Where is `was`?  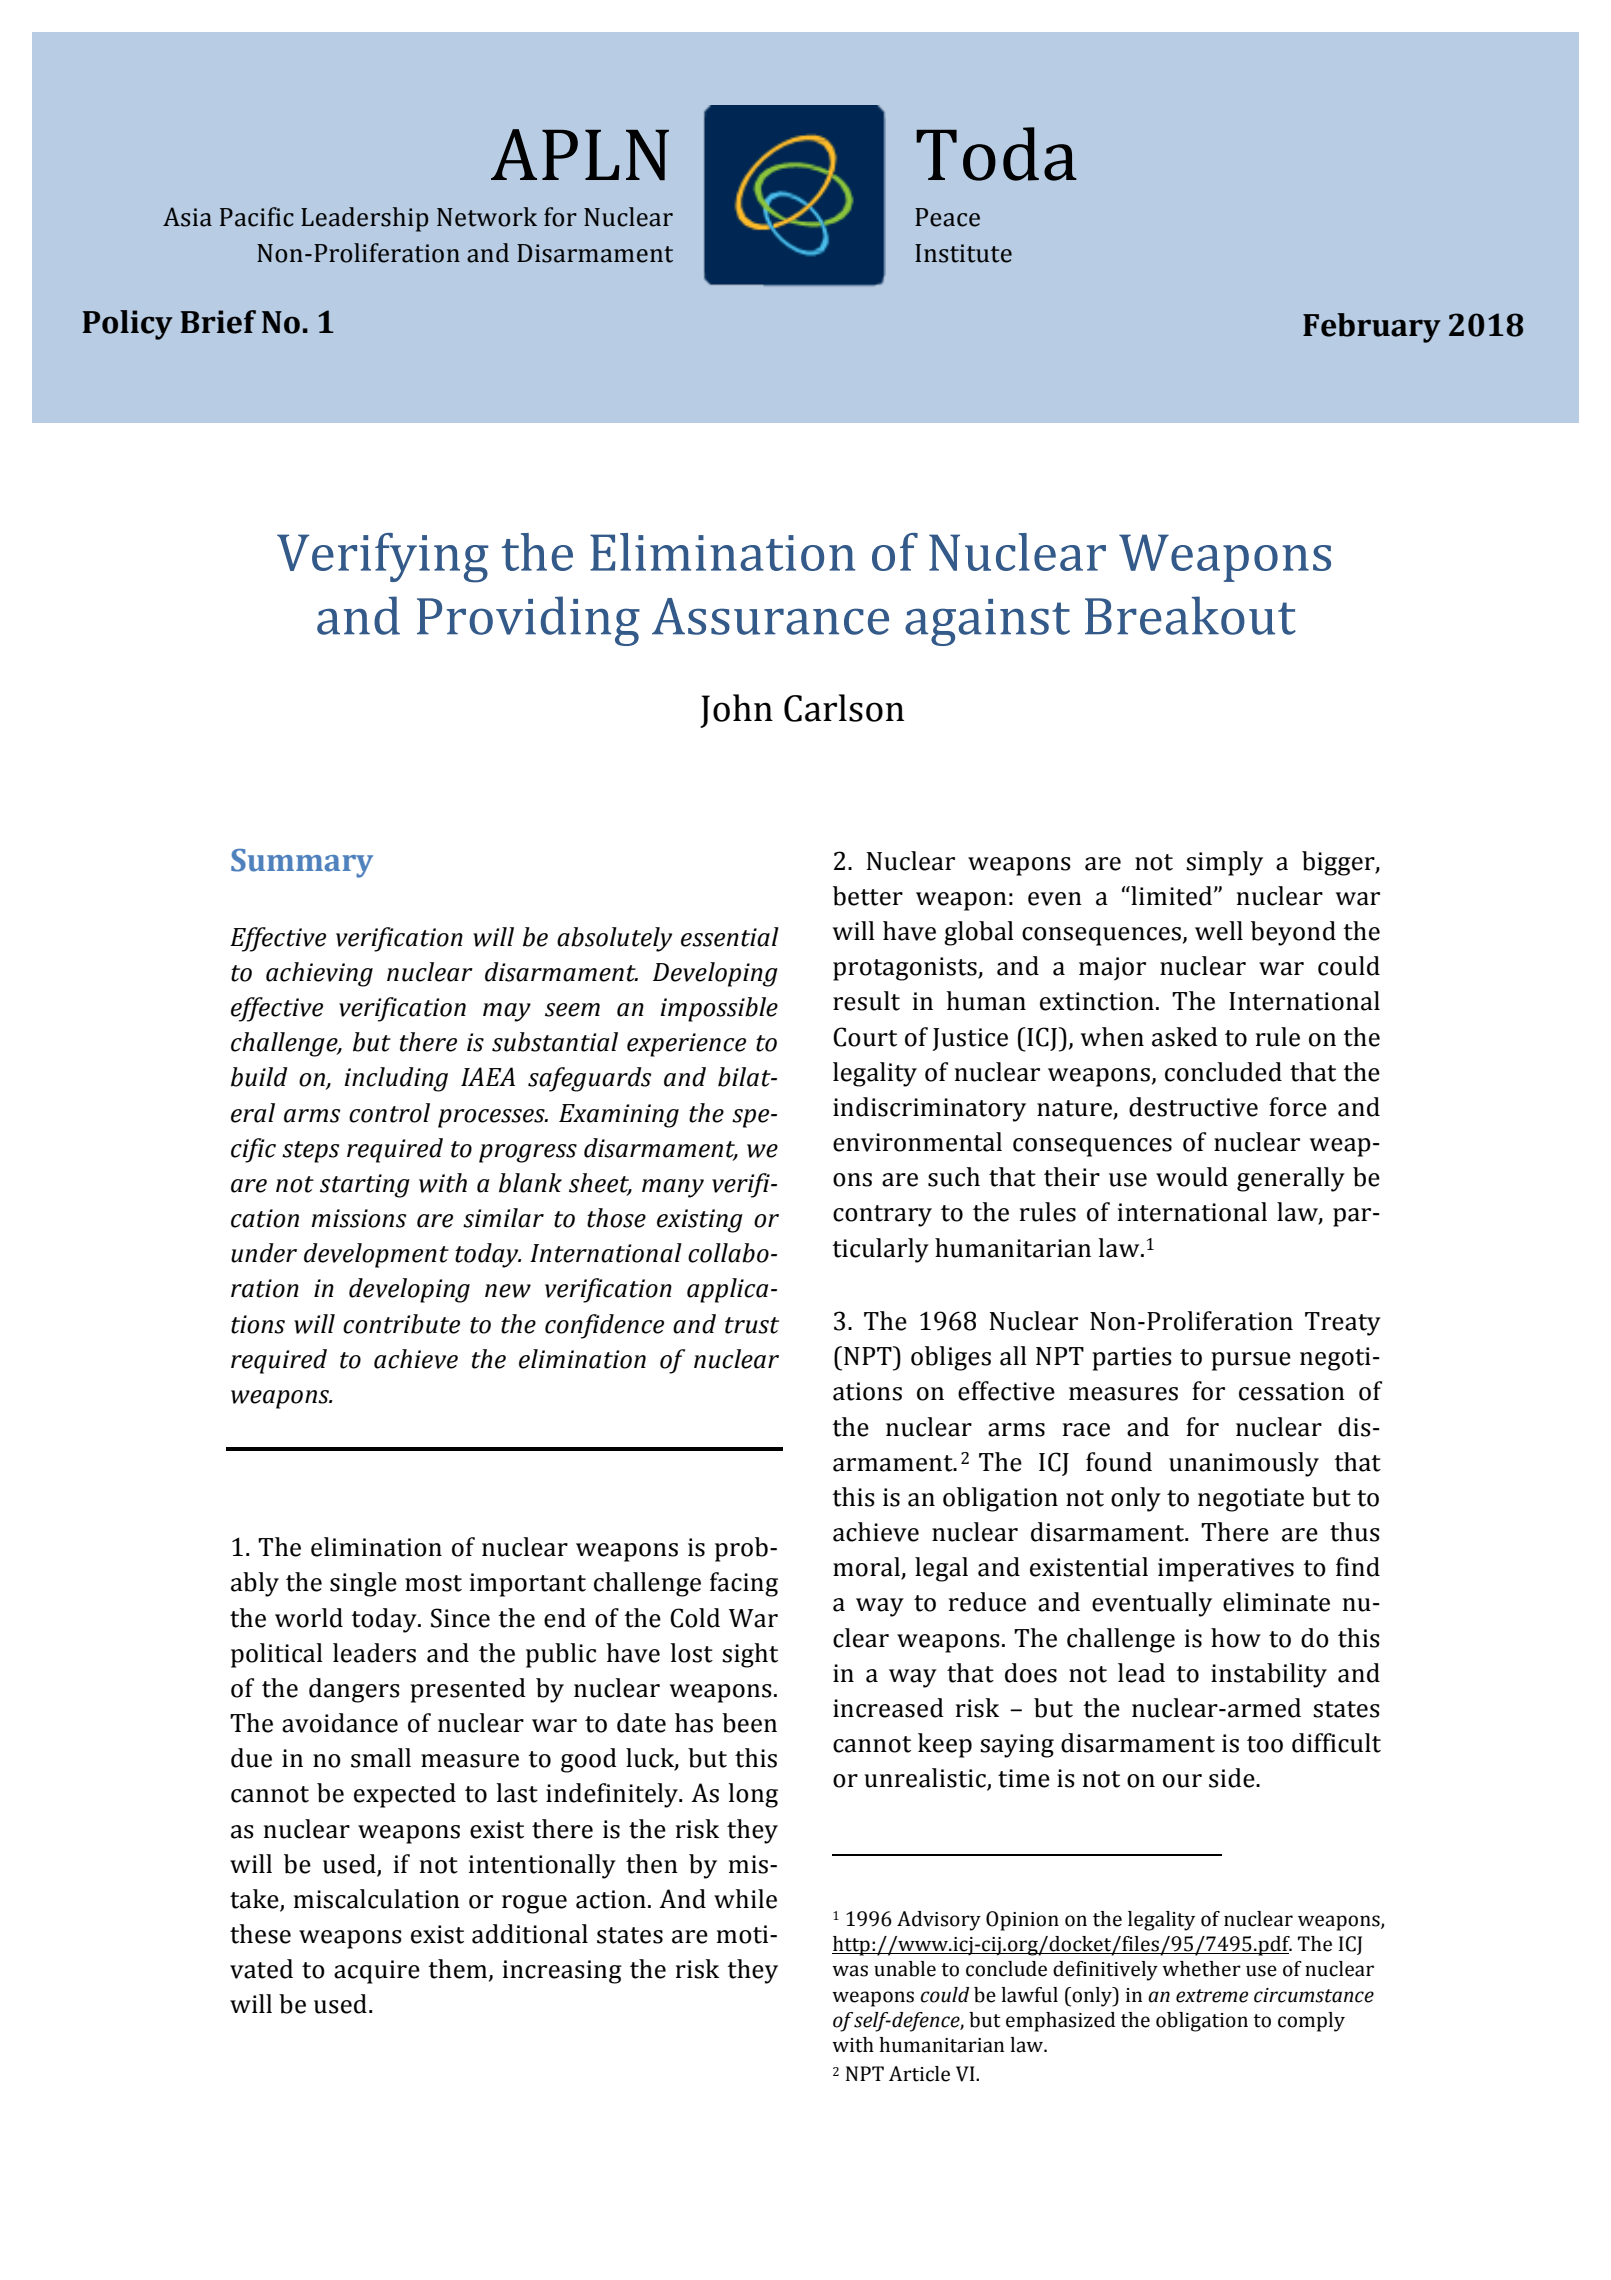
was is located at coordinates (850, 1971).
